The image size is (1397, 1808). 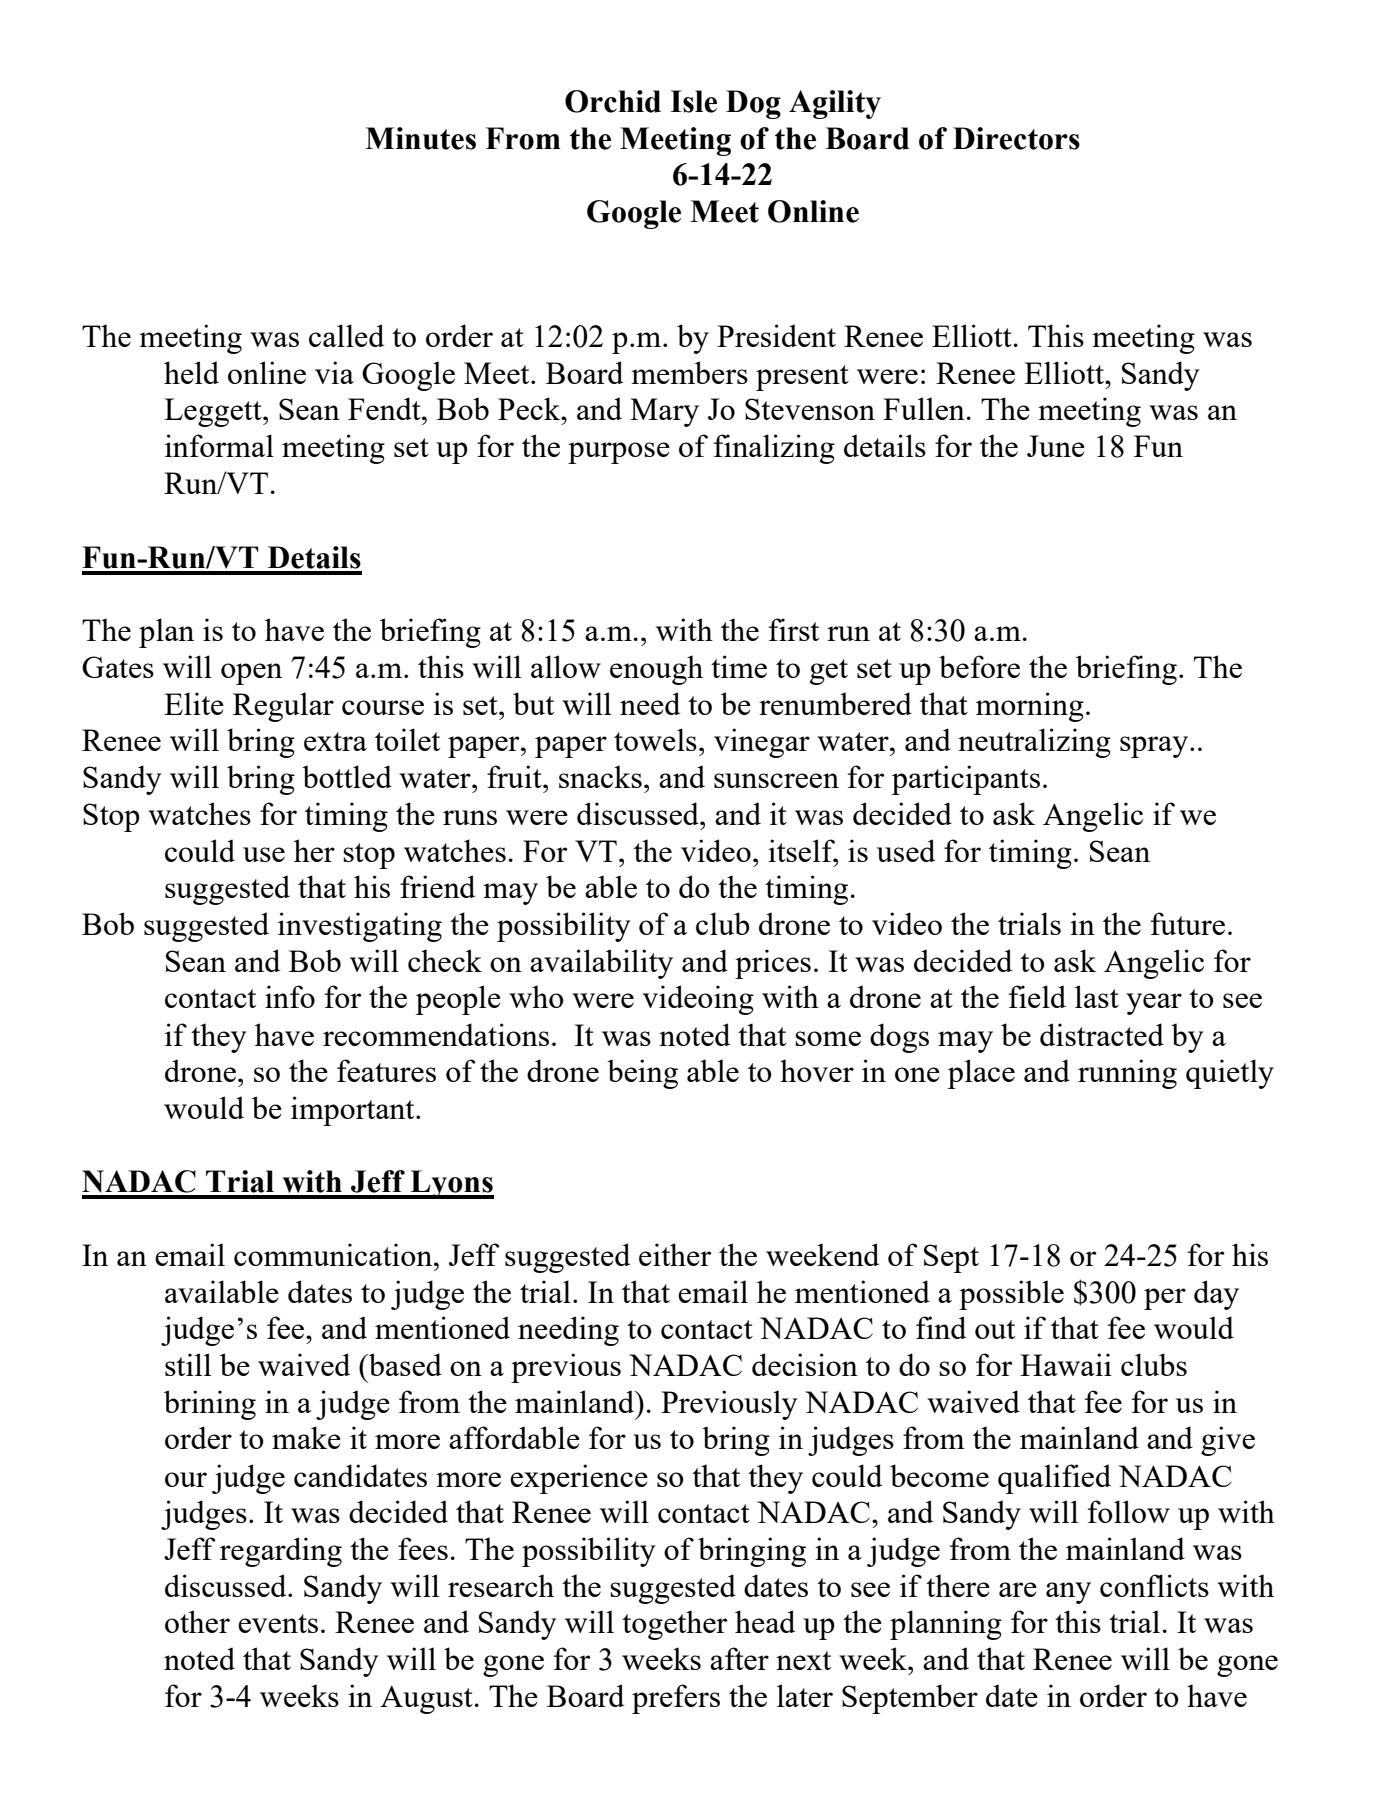 What do you see at coordinates (278, 1623) in the document?
I see `events` at bounding box center [278, 1623].
